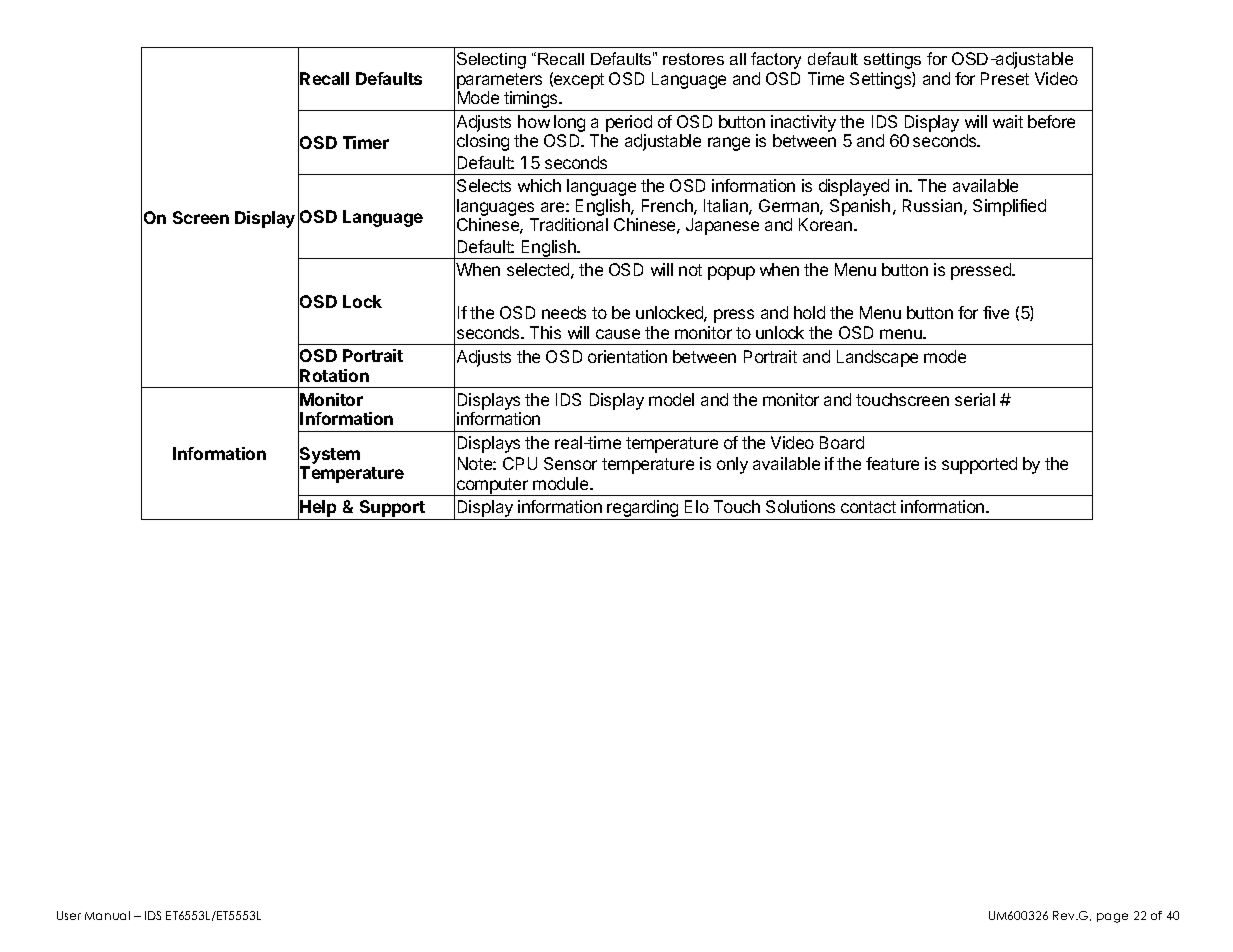 This screenshot has width=1233, height=952. I want to click on module, so click(562, 483).
